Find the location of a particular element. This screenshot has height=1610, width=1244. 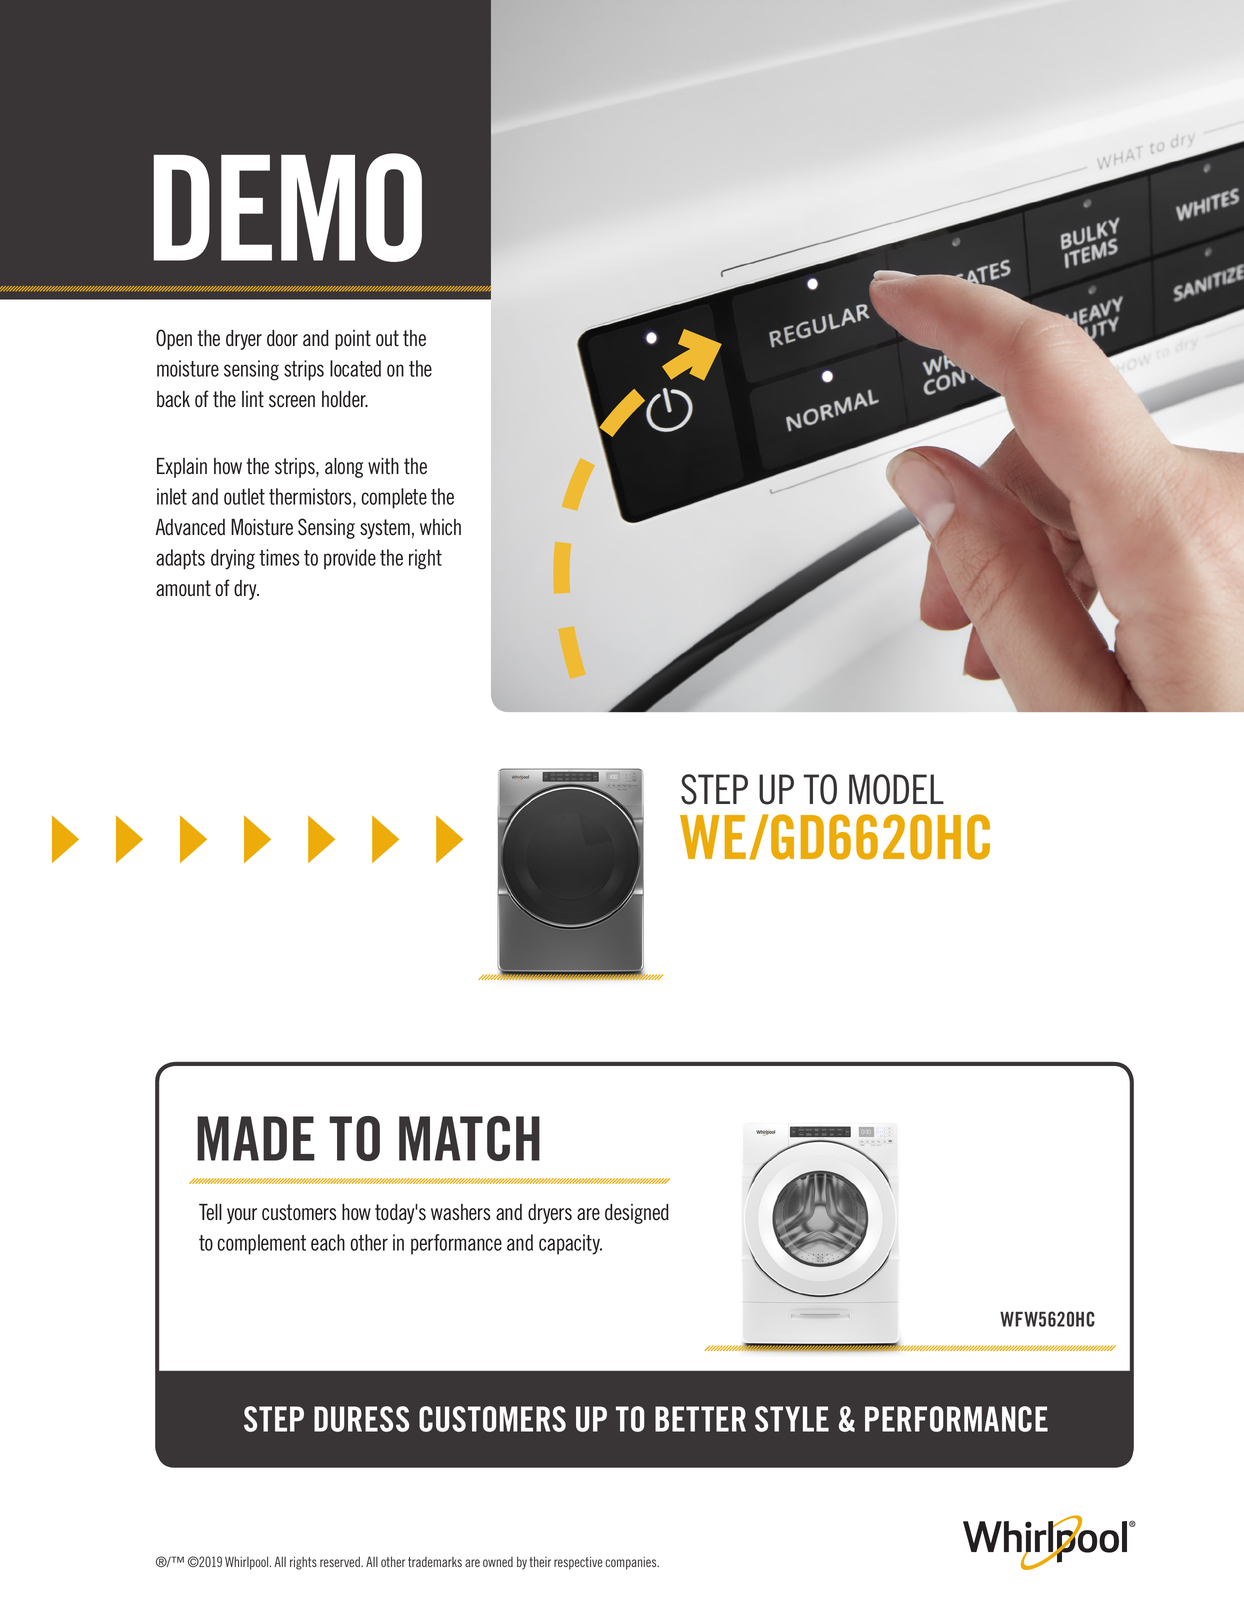

MATCH is located at coordinates (469, 1138).
